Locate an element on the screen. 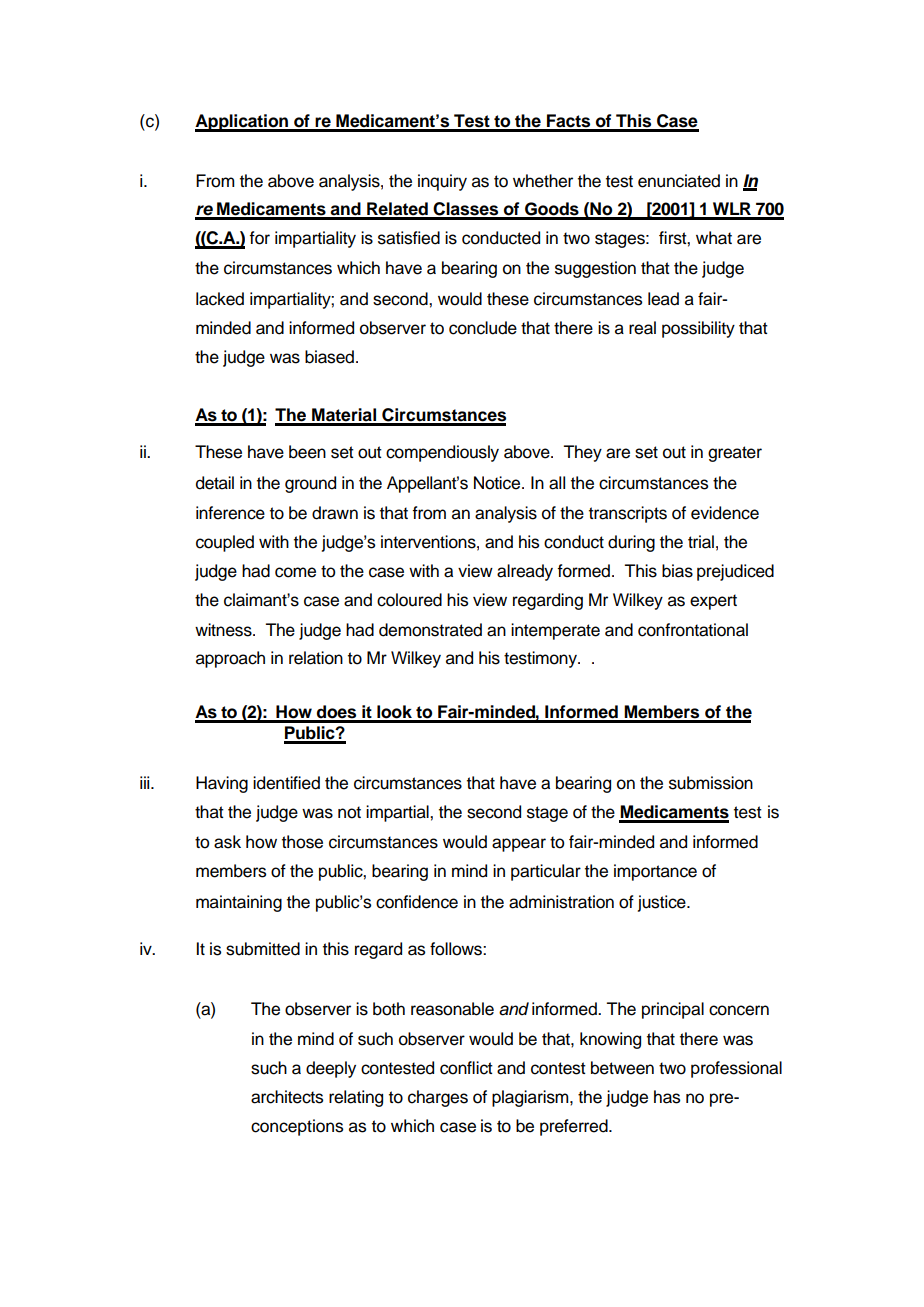  Application is located at coordinates (243, 123).
